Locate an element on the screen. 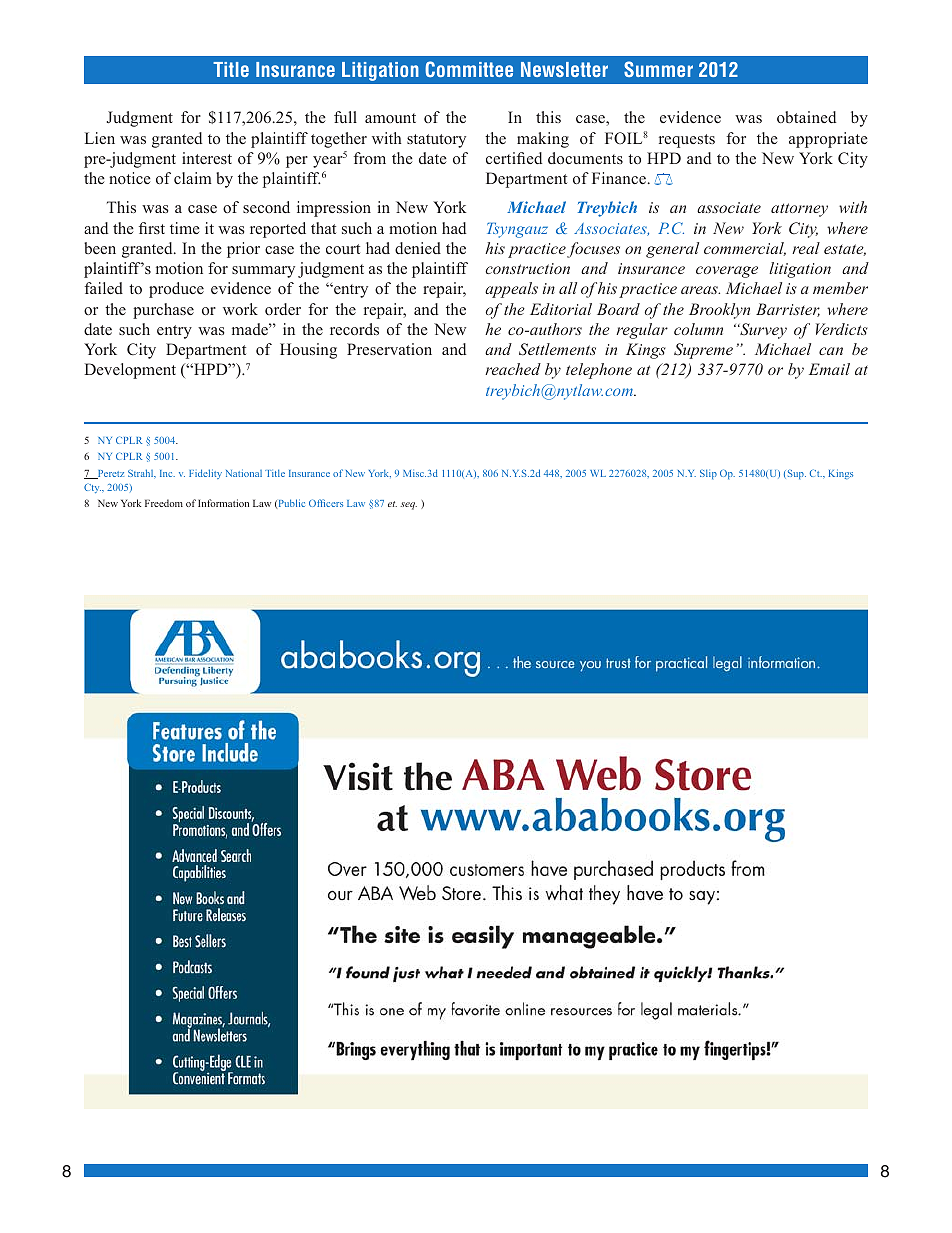 The height and width of the screenshot is (1233, 952). Committee is located at coordinates (469, 69).
